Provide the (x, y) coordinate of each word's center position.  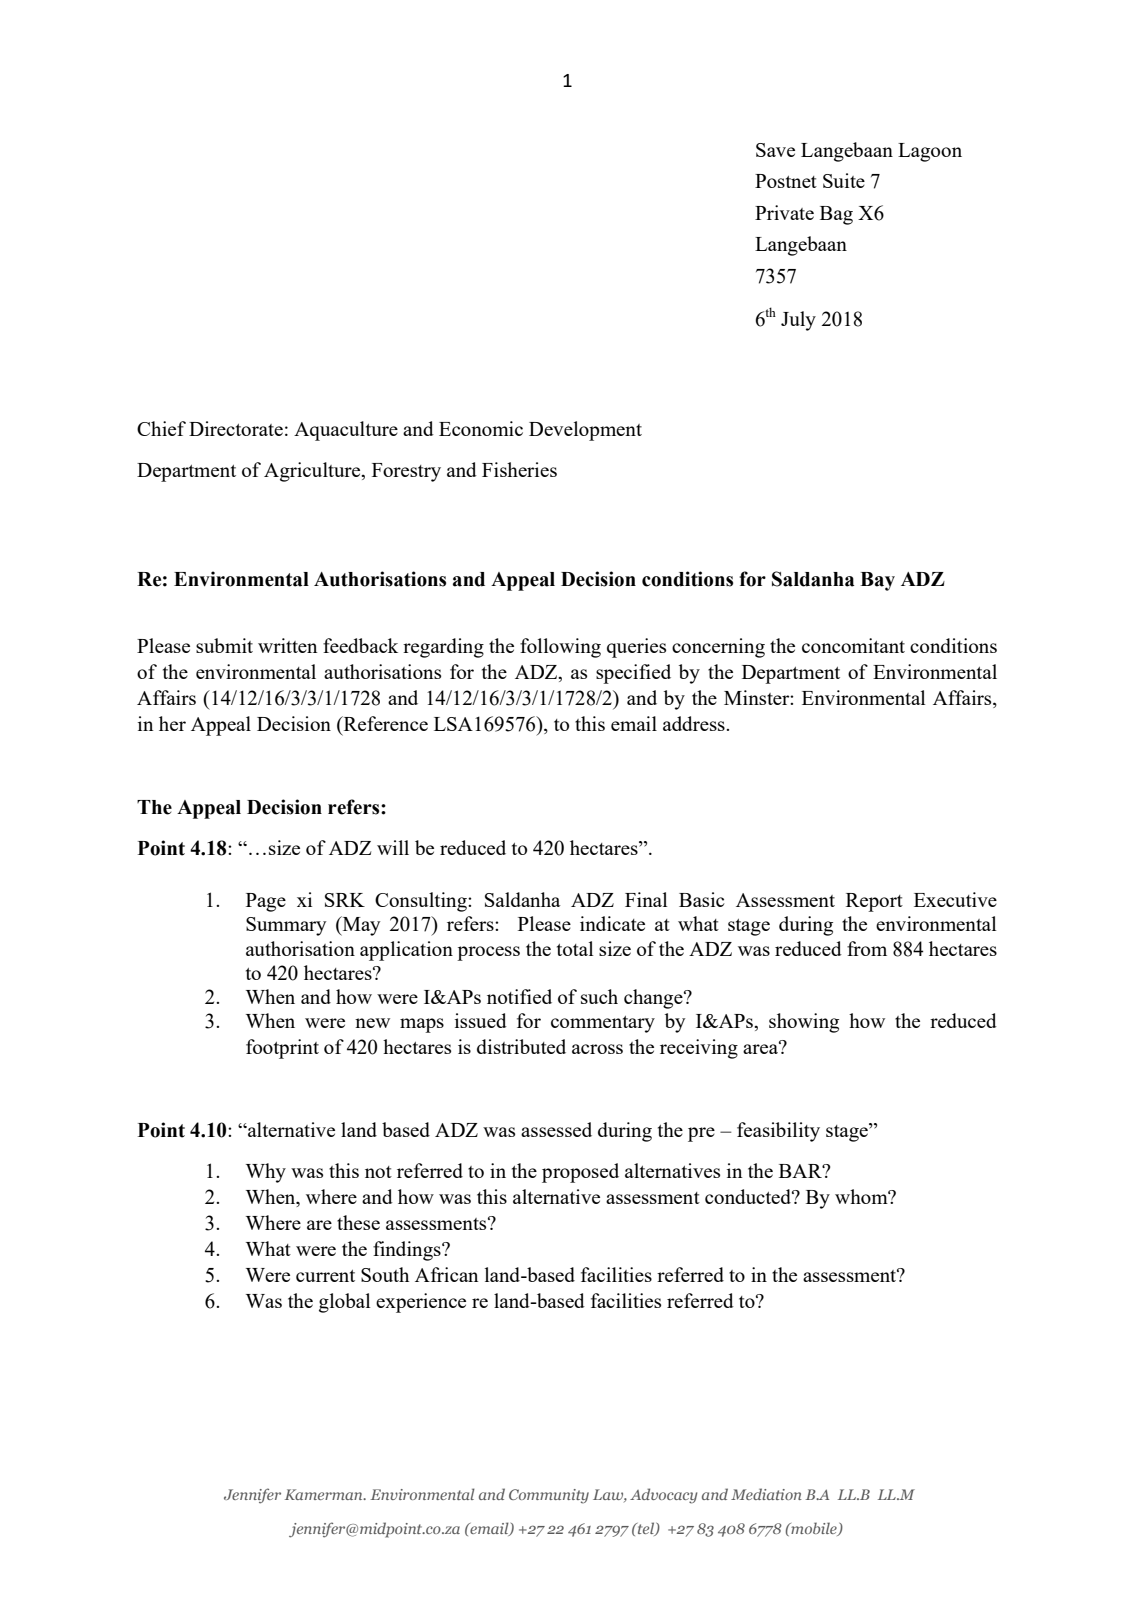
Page (266, 902)
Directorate (236, 428)
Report (874, 902)
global (344, 1303)
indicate (612, 923)
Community (549, 1496)
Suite (844, 180)
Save (775, 150)
